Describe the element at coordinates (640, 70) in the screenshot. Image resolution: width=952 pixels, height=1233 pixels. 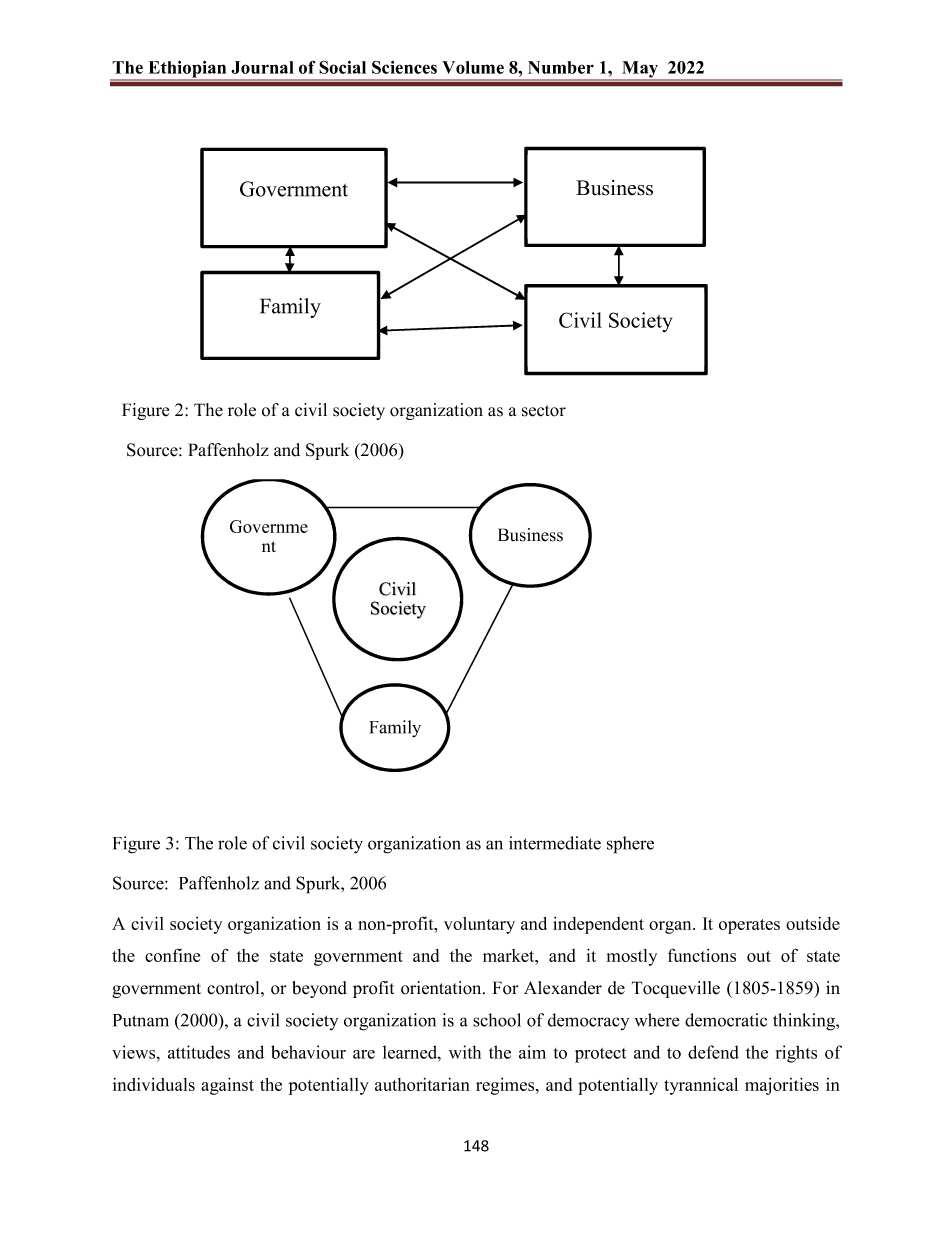
I see `May` at that location.
